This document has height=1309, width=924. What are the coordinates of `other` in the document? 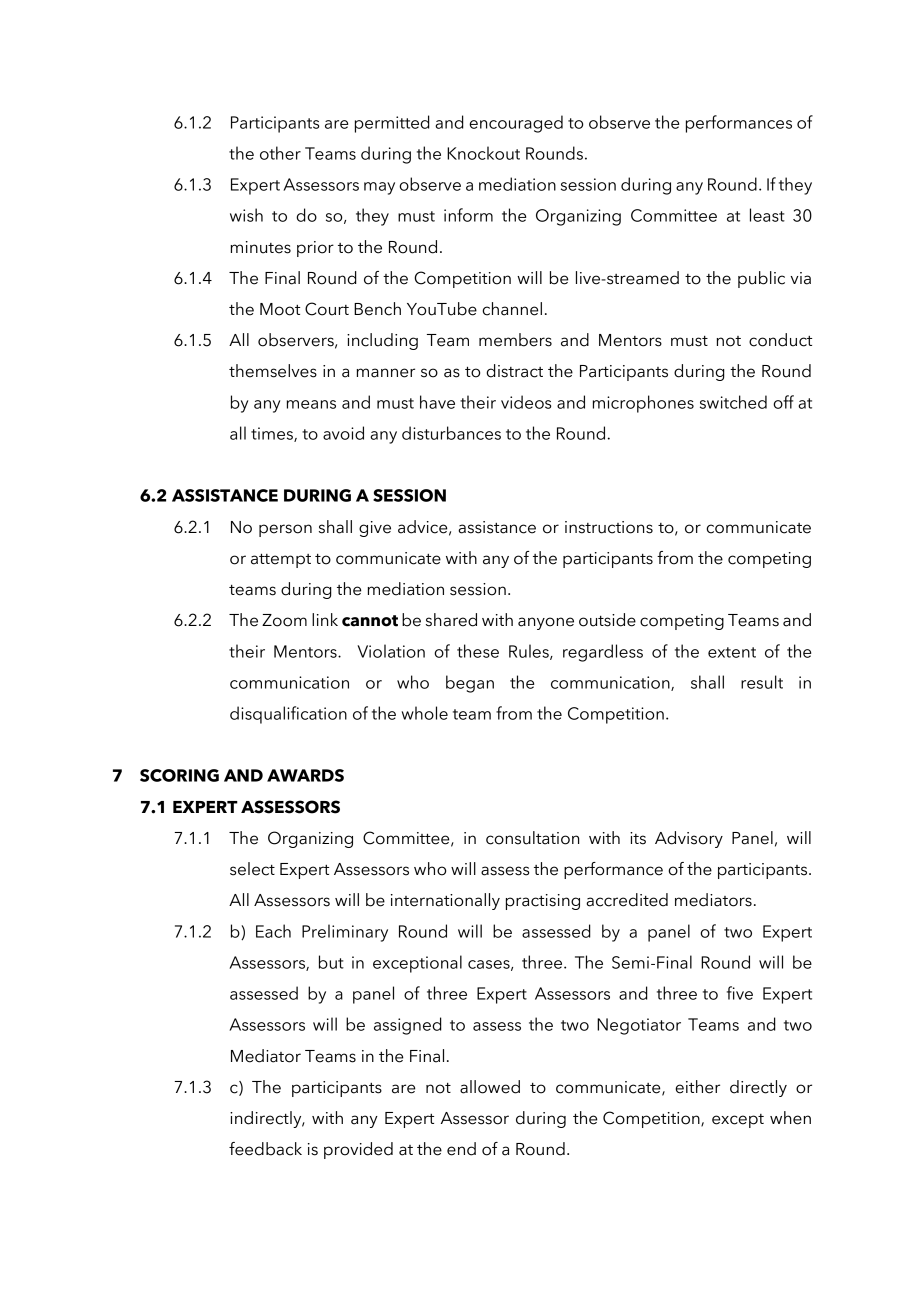 It's located at (280, 153).
